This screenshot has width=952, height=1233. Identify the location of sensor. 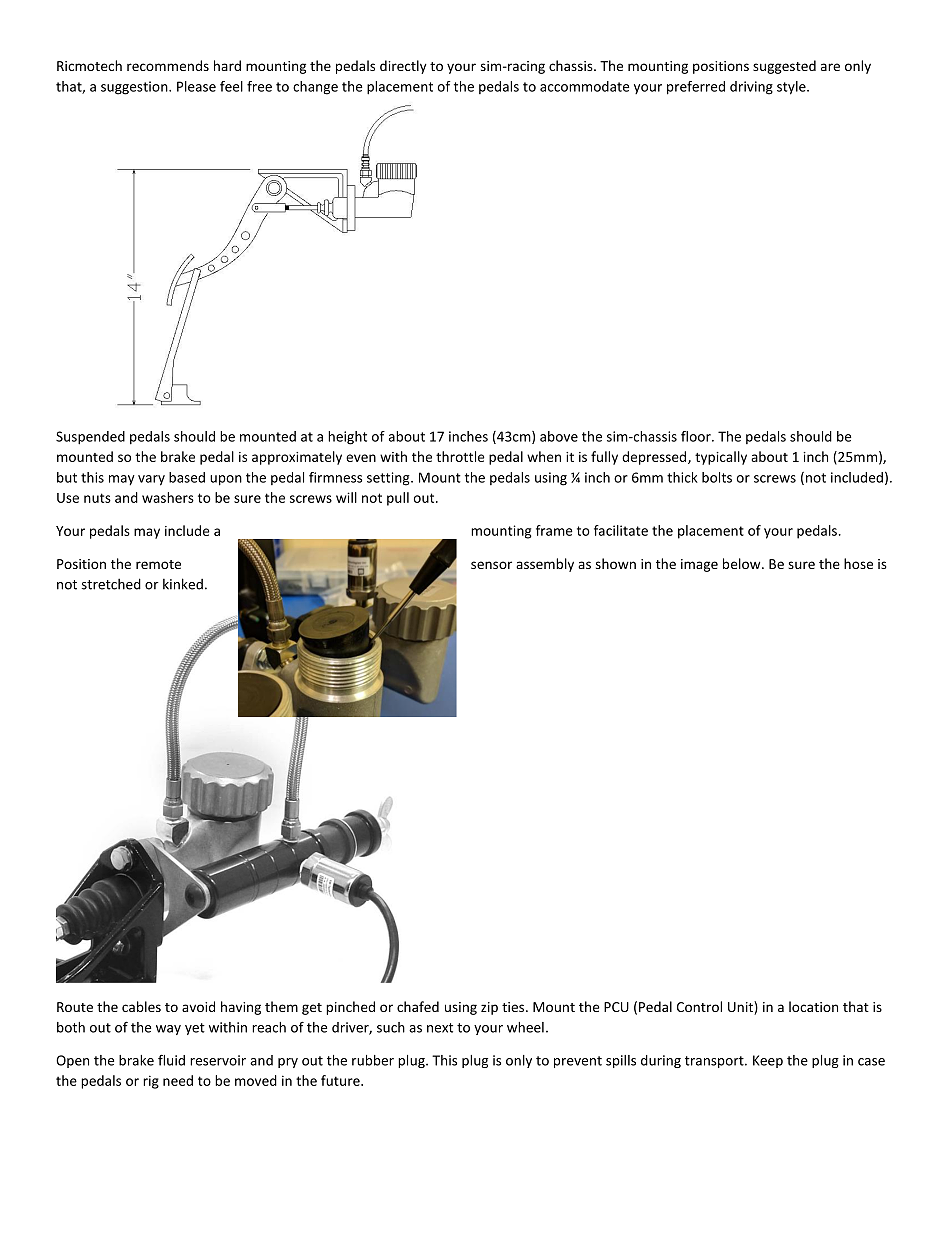
(491, 565).
